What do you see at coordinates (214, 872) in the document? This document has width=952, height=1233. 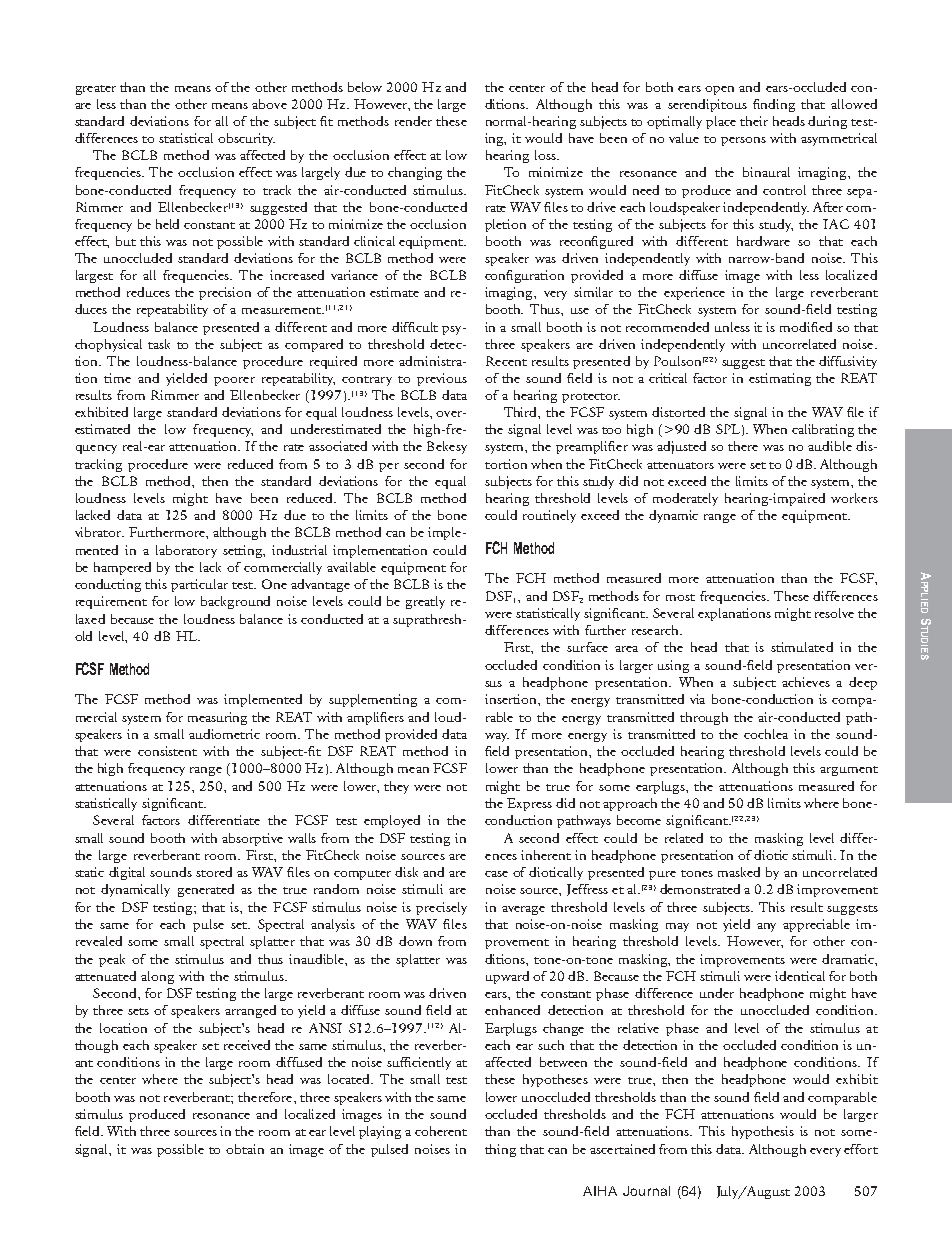 I see `stored` at bounding box center [214, 872].
